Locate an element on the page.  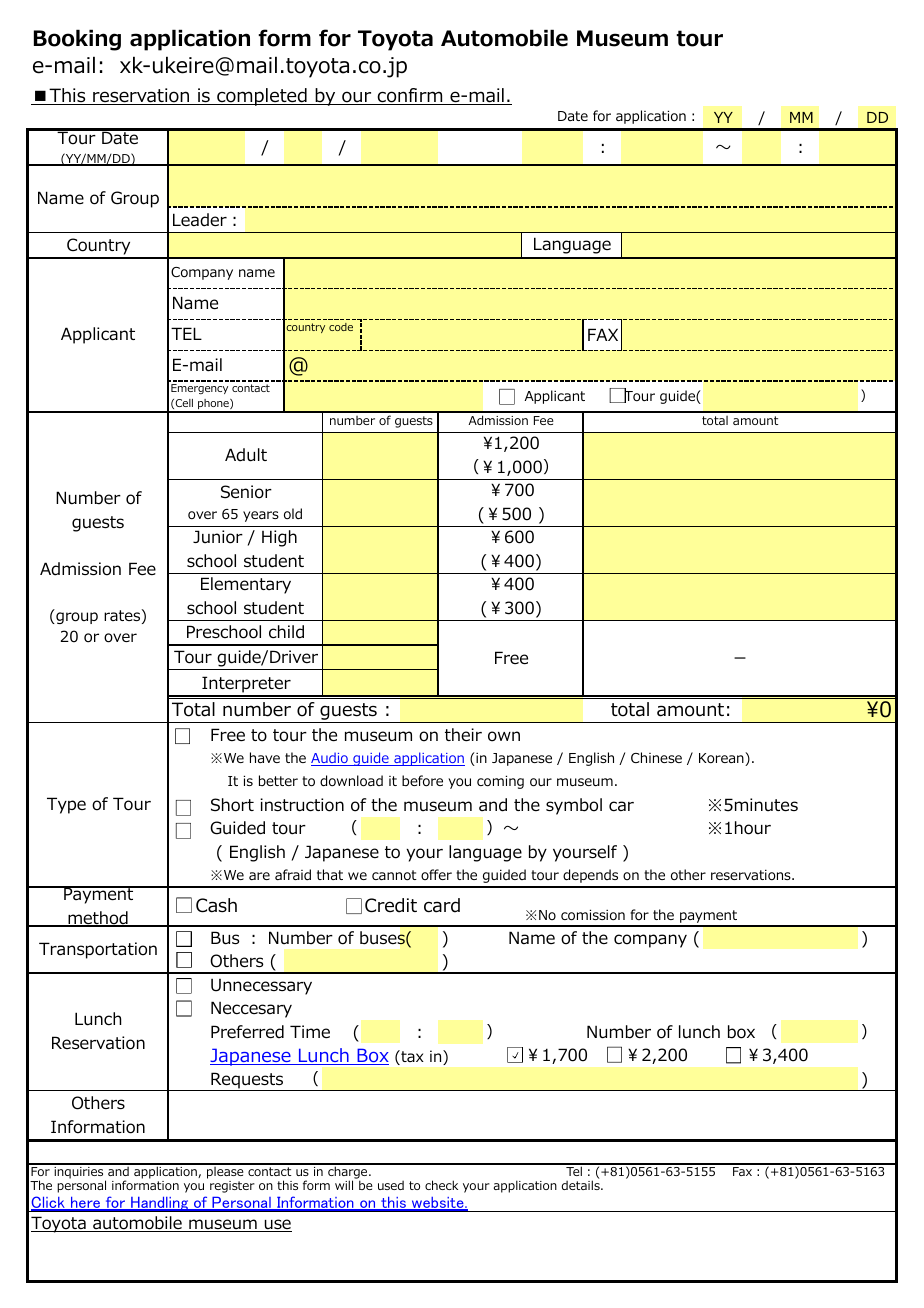
Chinese is located at coordinates (656, 757).
